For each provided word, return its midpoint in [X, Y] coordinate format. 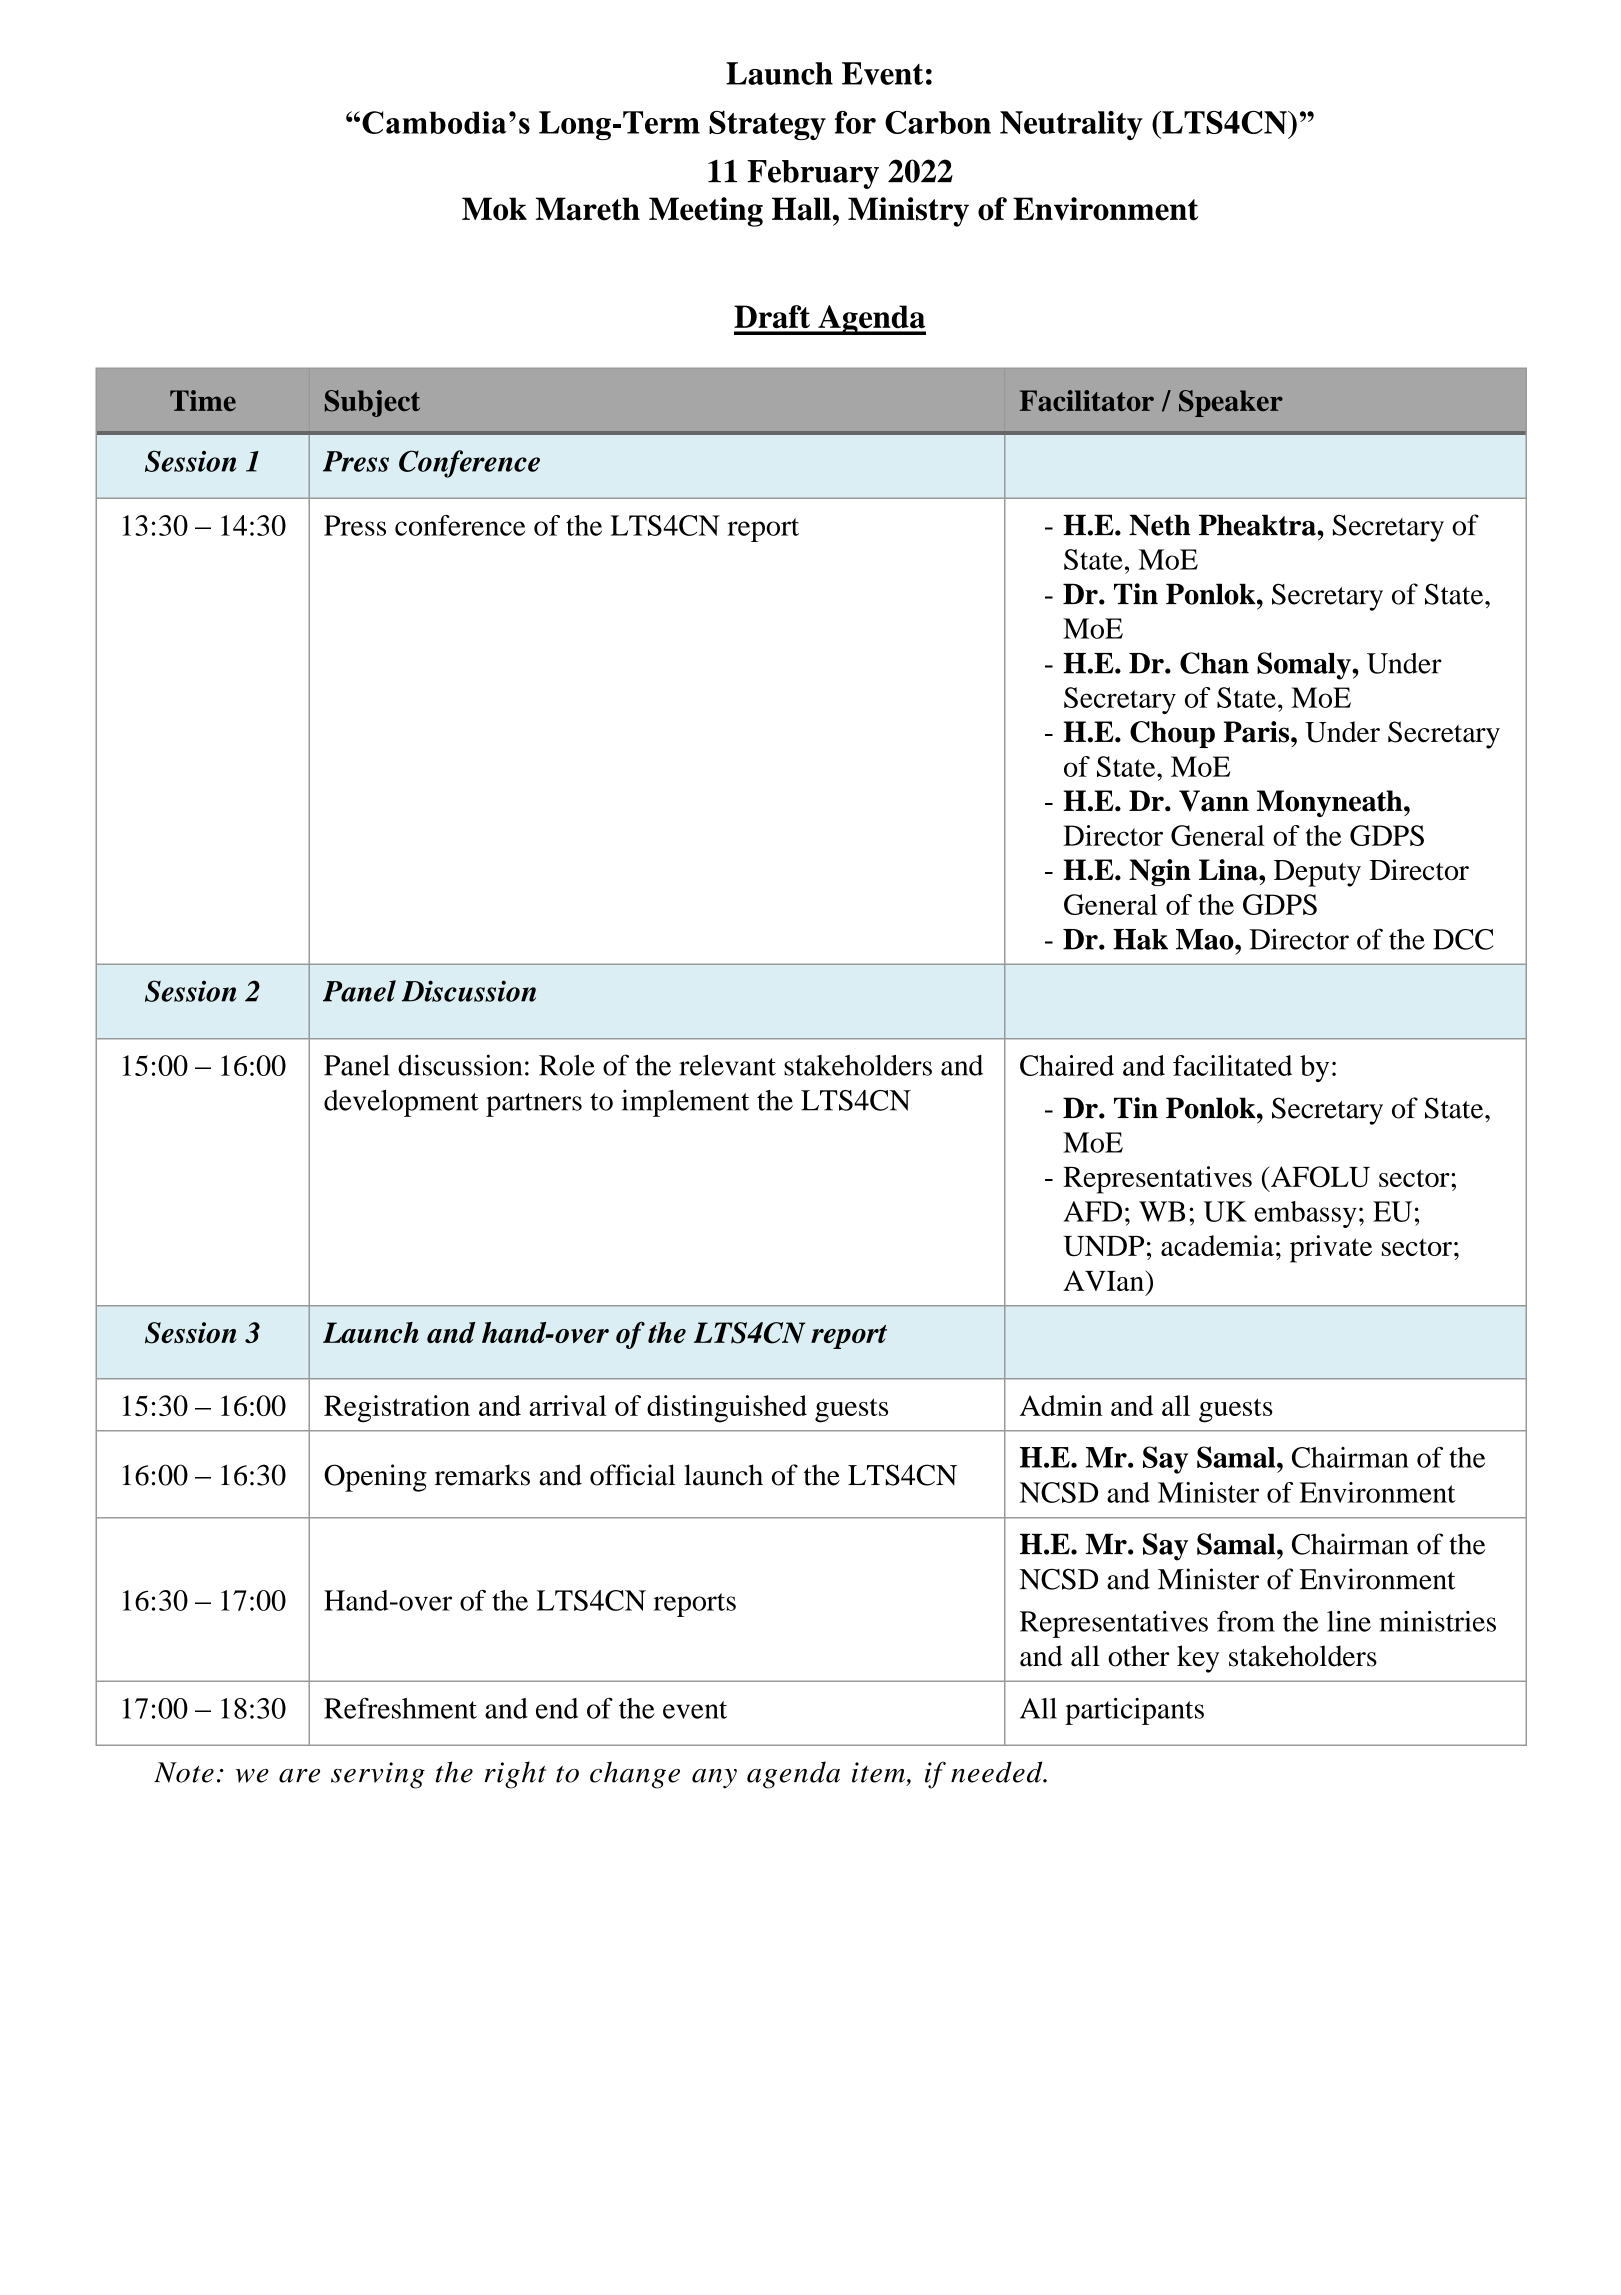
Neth [1160, 525]
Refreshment [400, 1708]
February [813, 174]
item [878, 1772]
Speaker [1231, 403]
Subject [372, 403]
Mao [1206, 939]
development [401, 1103]
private [1331, 1249]
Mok [494, 209]
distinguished [727, 1409]
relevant [727, 1065]
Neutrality [1071, 125]
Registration [397, 1409]
